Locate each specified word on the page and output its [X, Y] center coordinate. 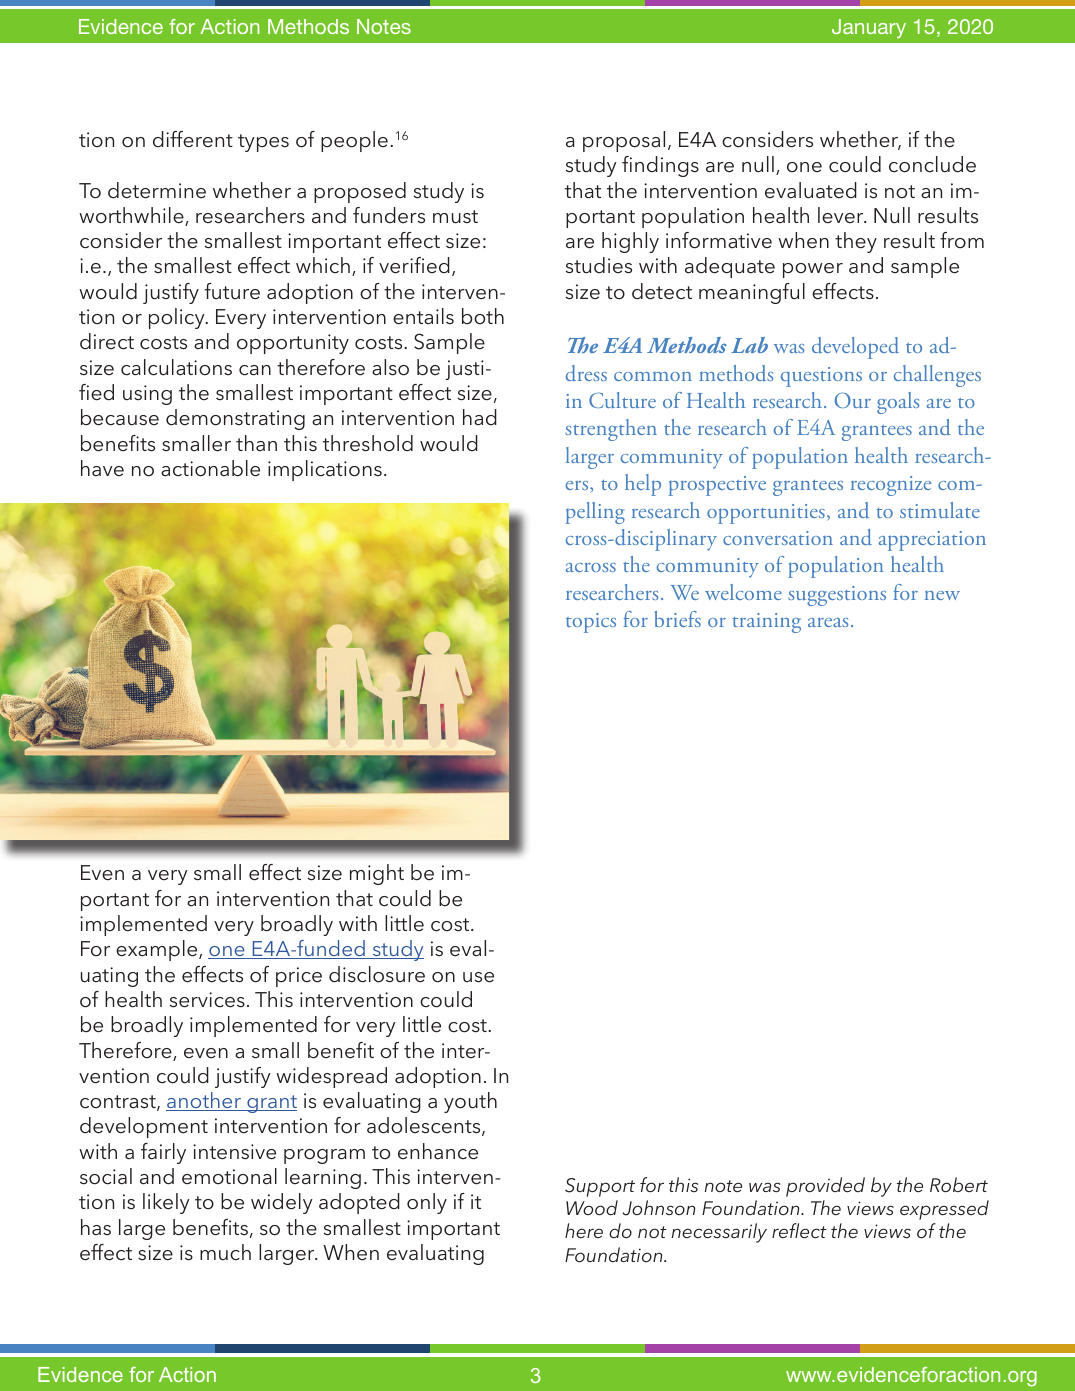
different [193, 139]
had [480, 417]
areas [828, 622]
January [869, 28]
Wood [592, 1207]
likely [166, 1203]
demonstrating [235, 419]
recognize [891, 486]
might [377, 874]
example [158, 950]
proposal [624, 141]
